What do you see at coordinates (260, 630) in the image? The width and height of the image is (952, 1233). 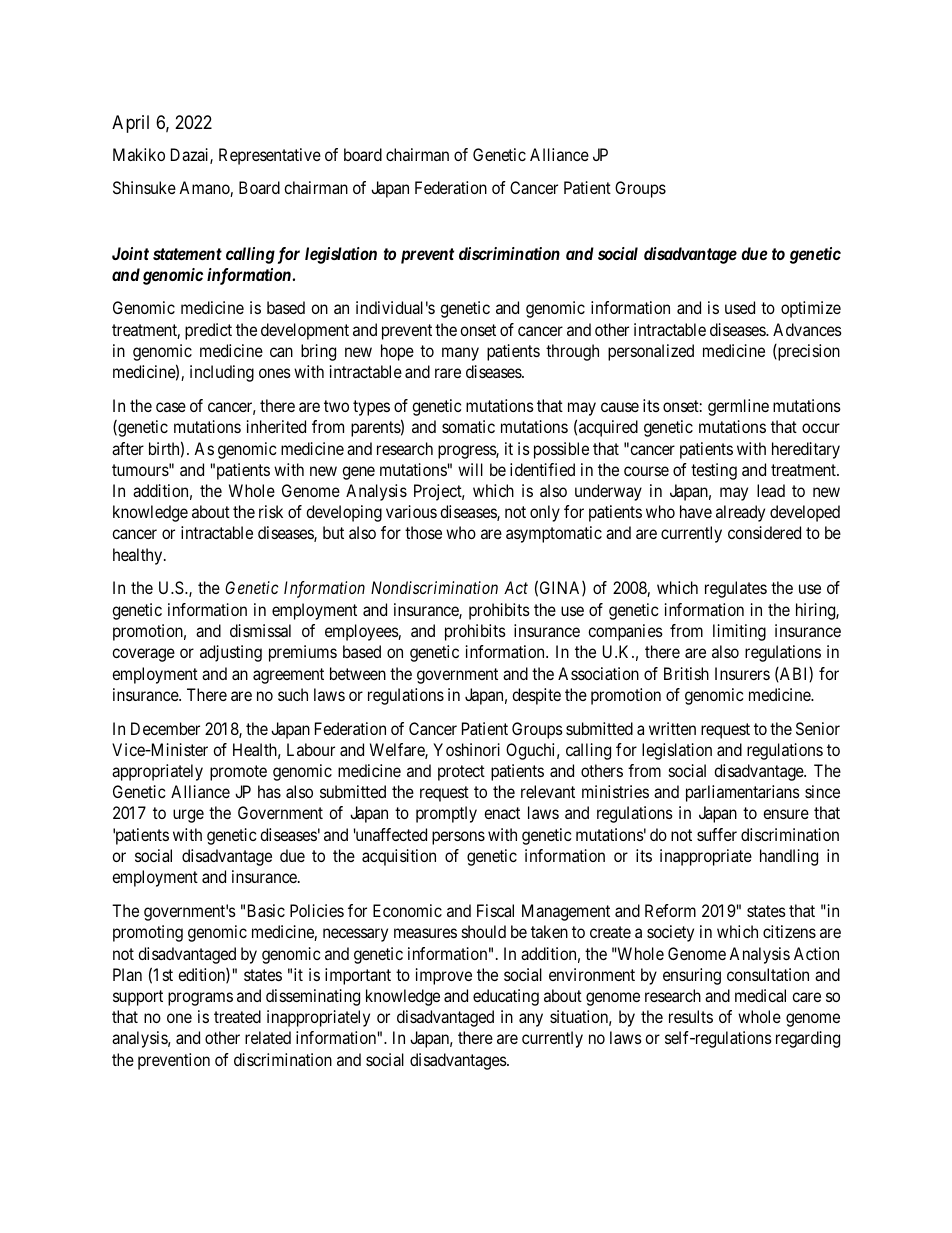 I see `dismissal` at bounding box center [260, 630].
